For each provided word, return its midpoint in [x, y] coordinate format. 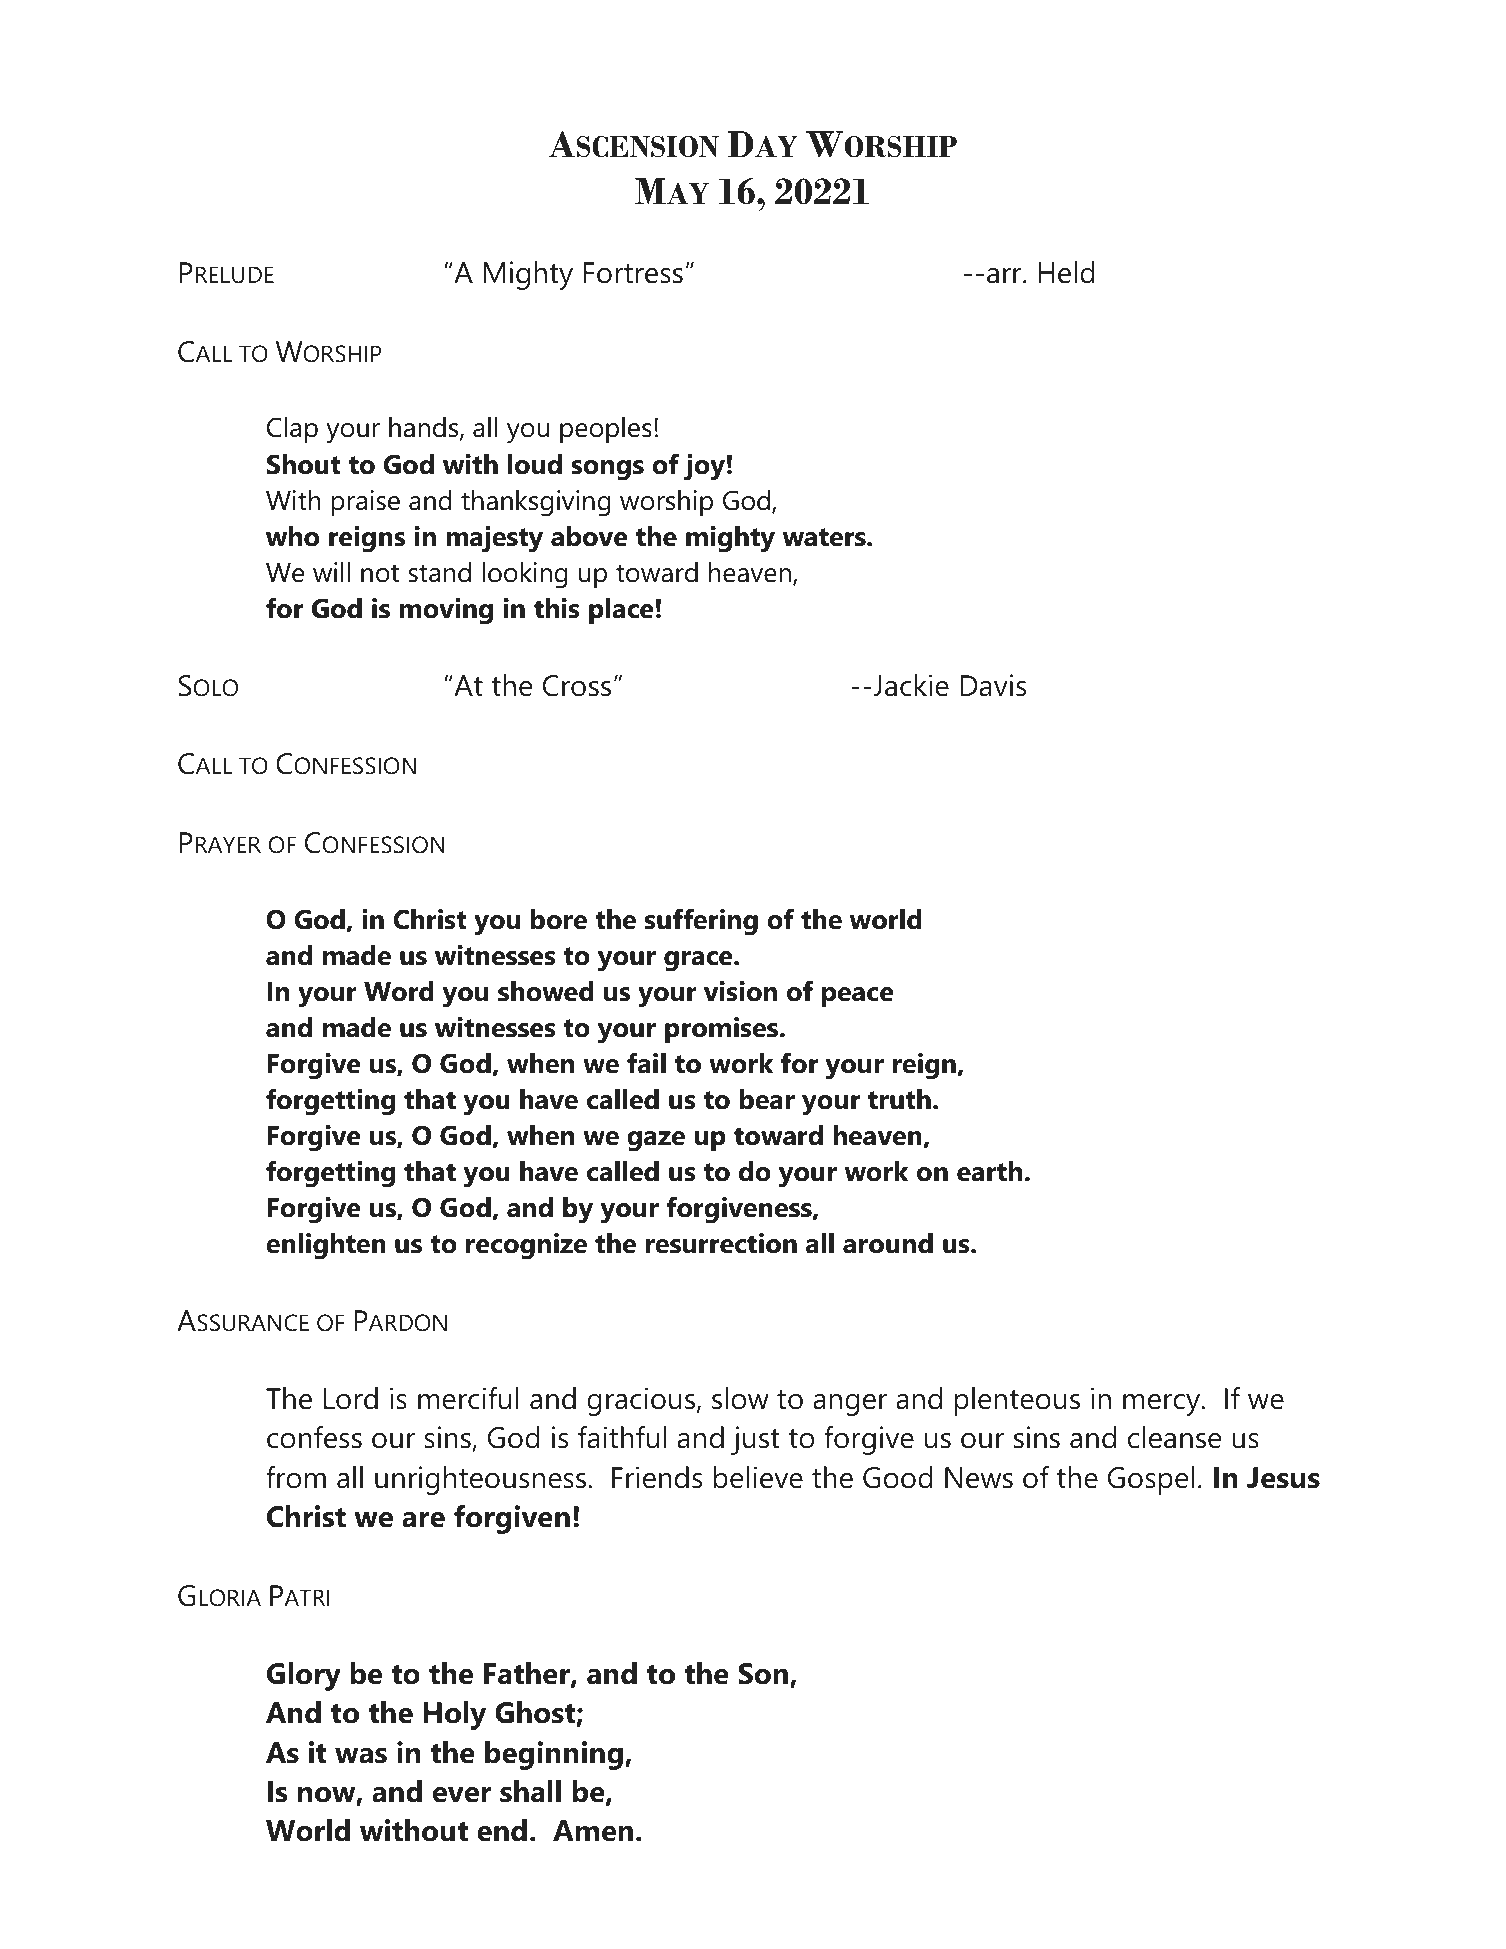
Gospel [1151, 1480]
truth [899, 1099]
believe [758, 1477]
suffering [701, 922]
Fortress [633, 273]
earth [991, 1171]
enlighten [326, 1246]
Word [399, 991]
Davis [993, 685]
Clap [292, 430]
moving [446, 611]
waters [825, 537]
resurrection [721, 1243]
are [423, 1520]
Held [1066, 272]
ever [462, 1795]
